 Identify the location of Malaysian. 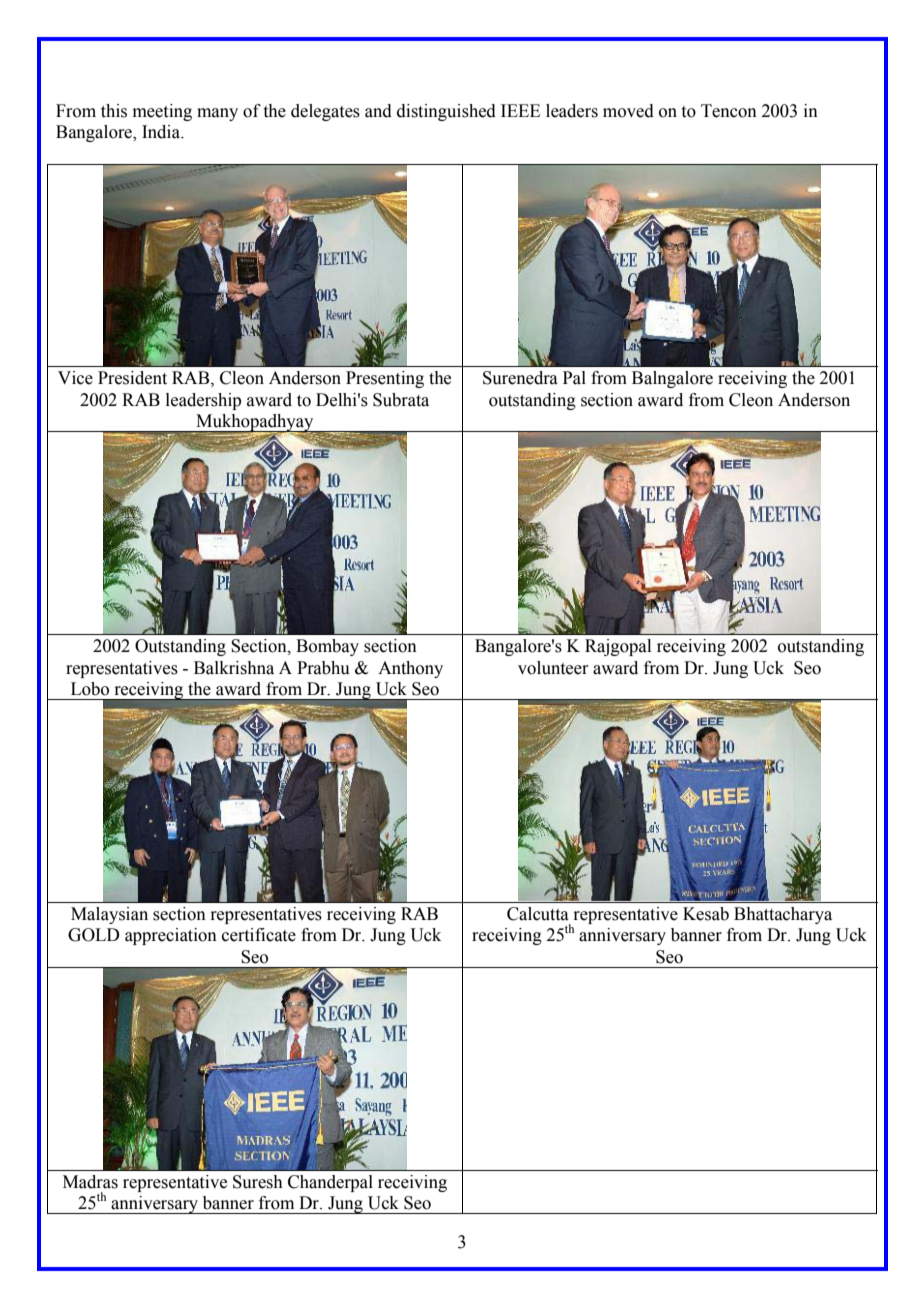
(109, 915).
